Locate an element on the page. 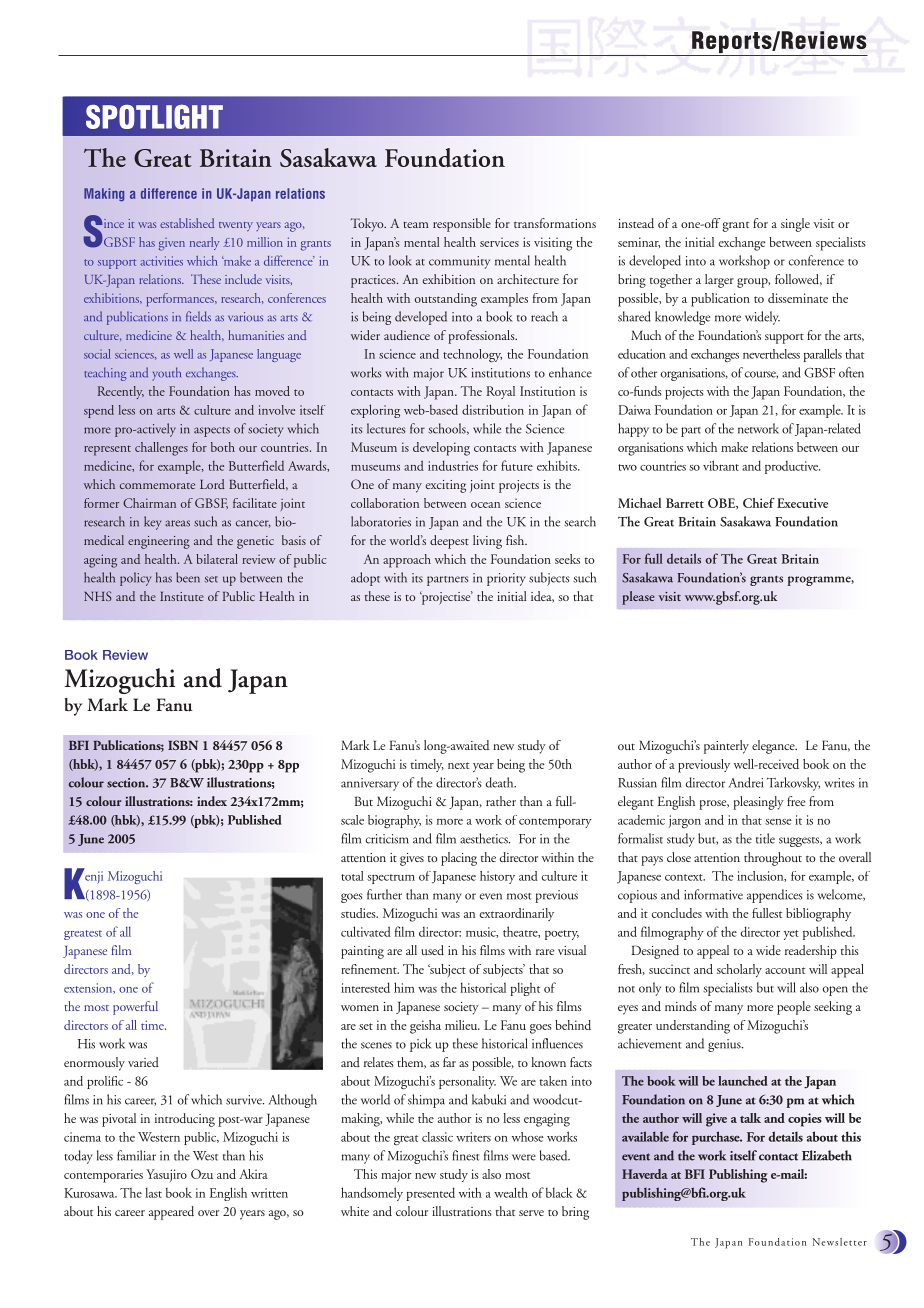 This document has width=924, height=1308. last is located at coordinates (153, 1192).
